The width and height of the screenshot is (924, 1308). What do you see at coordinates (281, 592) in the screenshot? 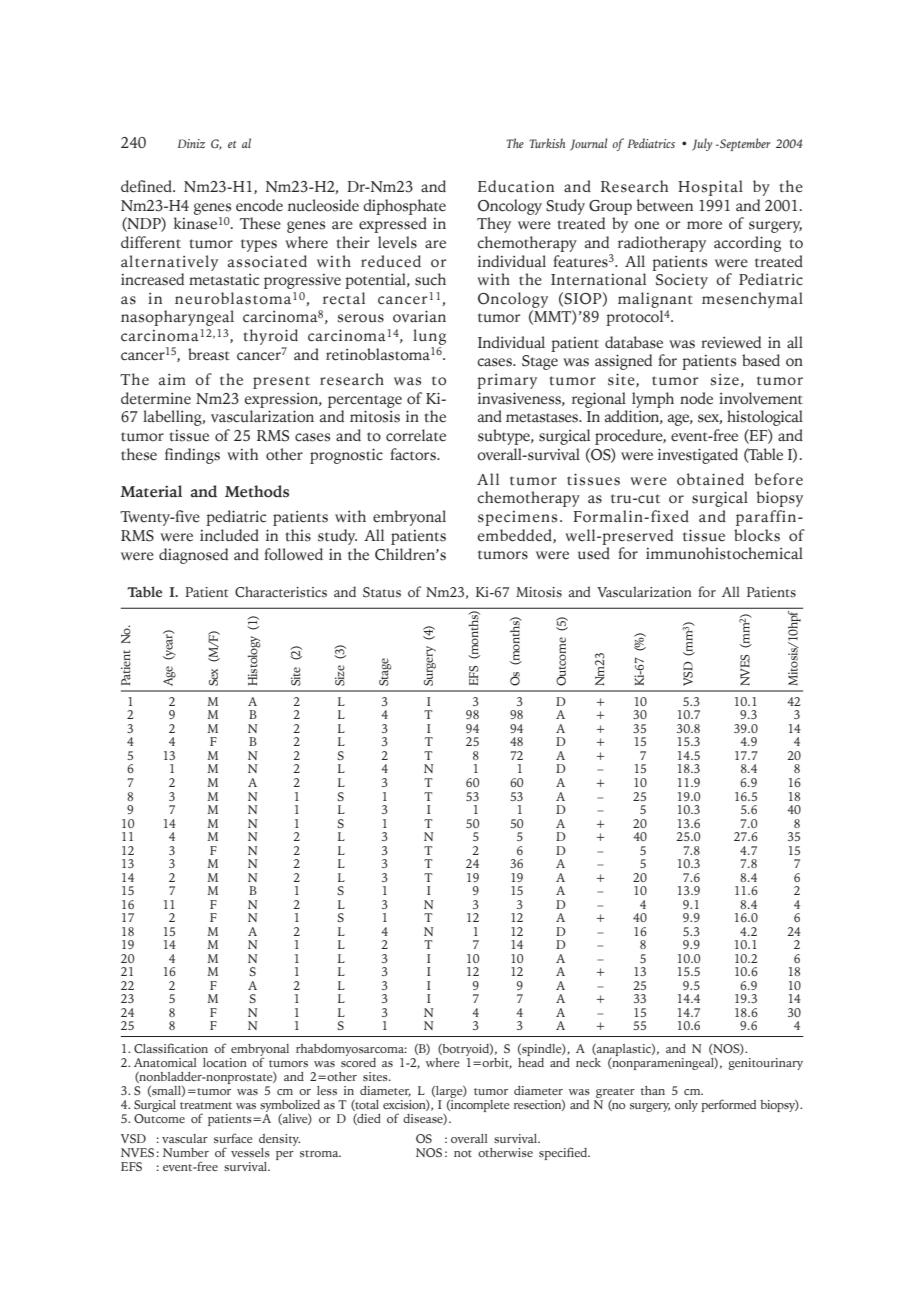
I see `Characteristics` at bounding box center [281, 592].
